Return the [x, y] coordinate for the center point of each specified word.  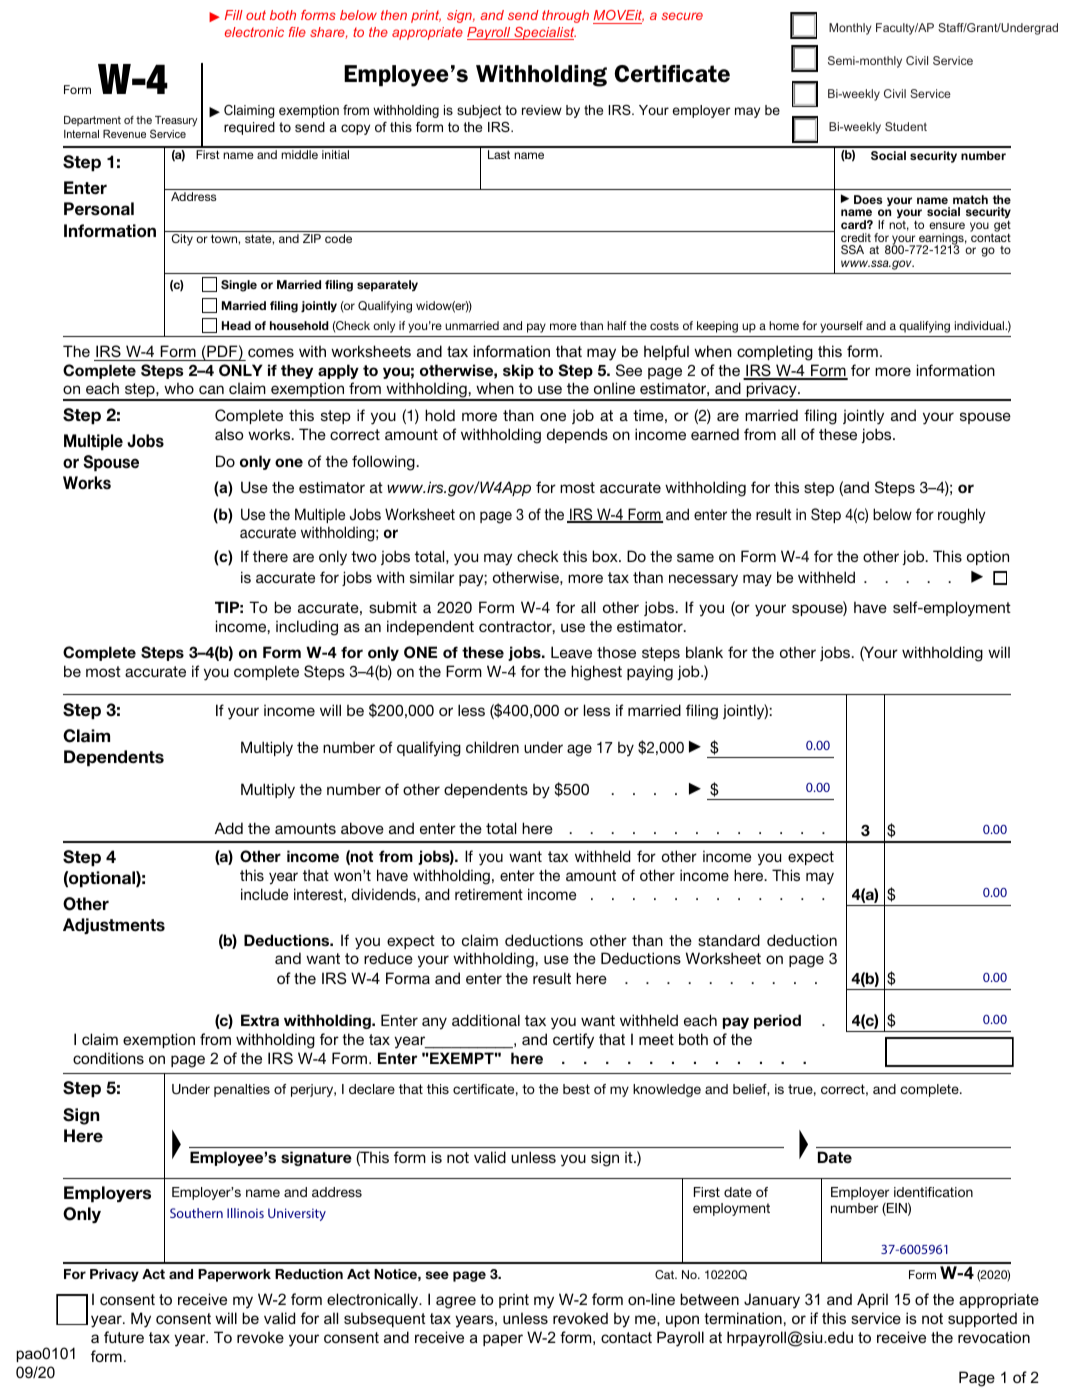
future [124, 1337]
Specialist [544, 33]
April [872, 1300]
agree [456, 1302]
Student [906, 126]
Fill [234, 15]
